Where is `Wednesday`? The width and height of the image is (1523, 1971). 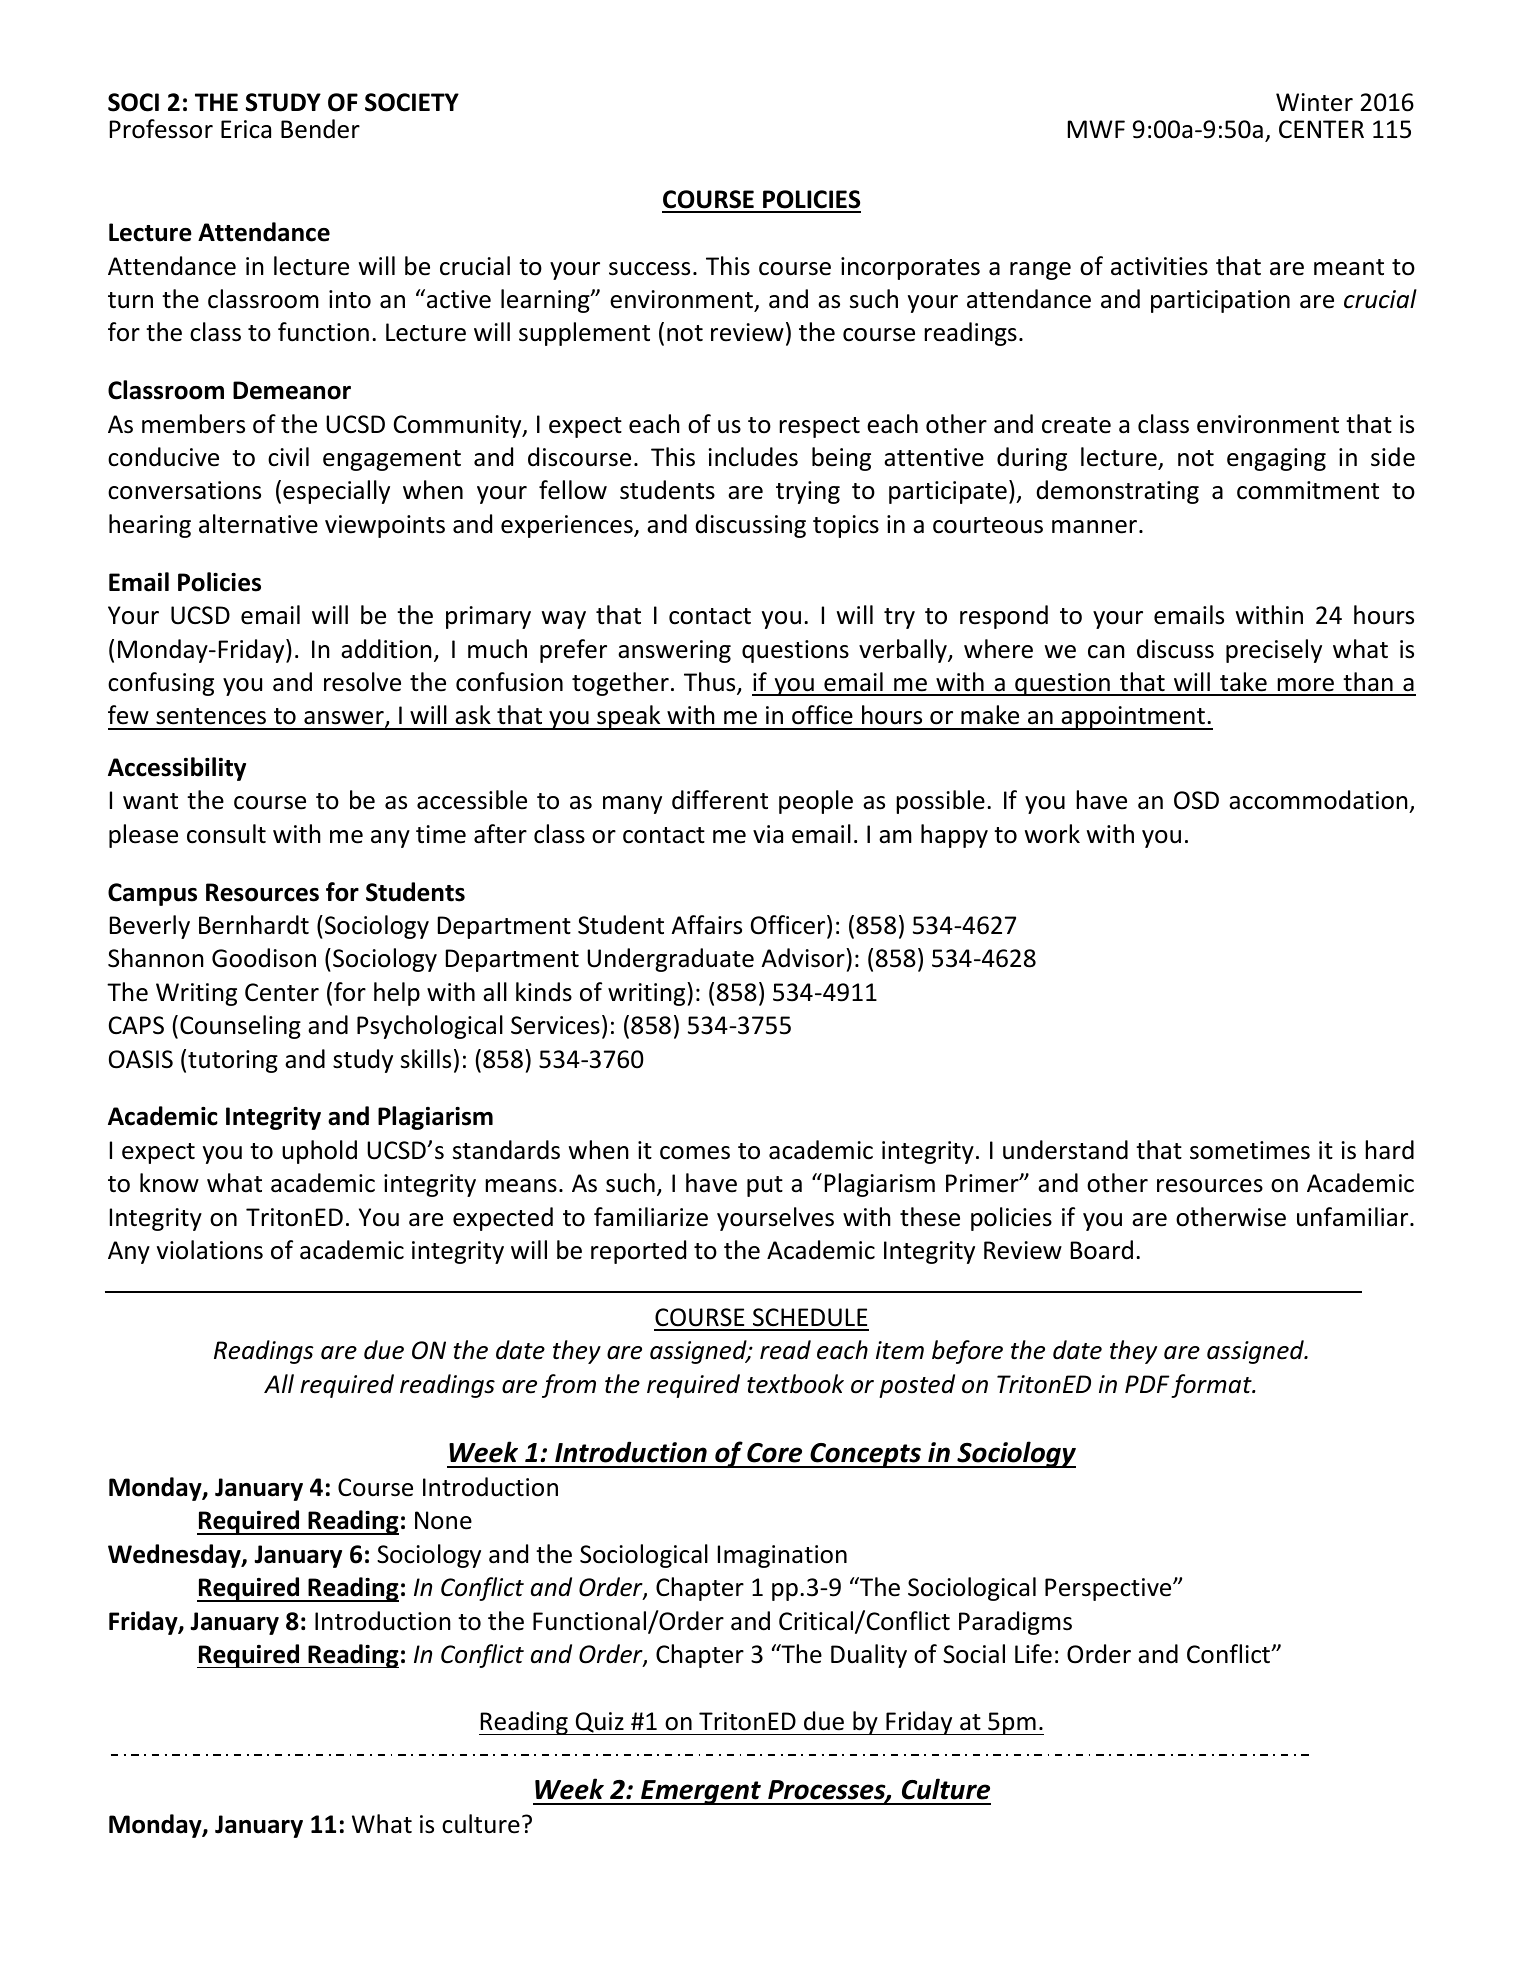 Wednesday is located at coordinates (175, 1556).
